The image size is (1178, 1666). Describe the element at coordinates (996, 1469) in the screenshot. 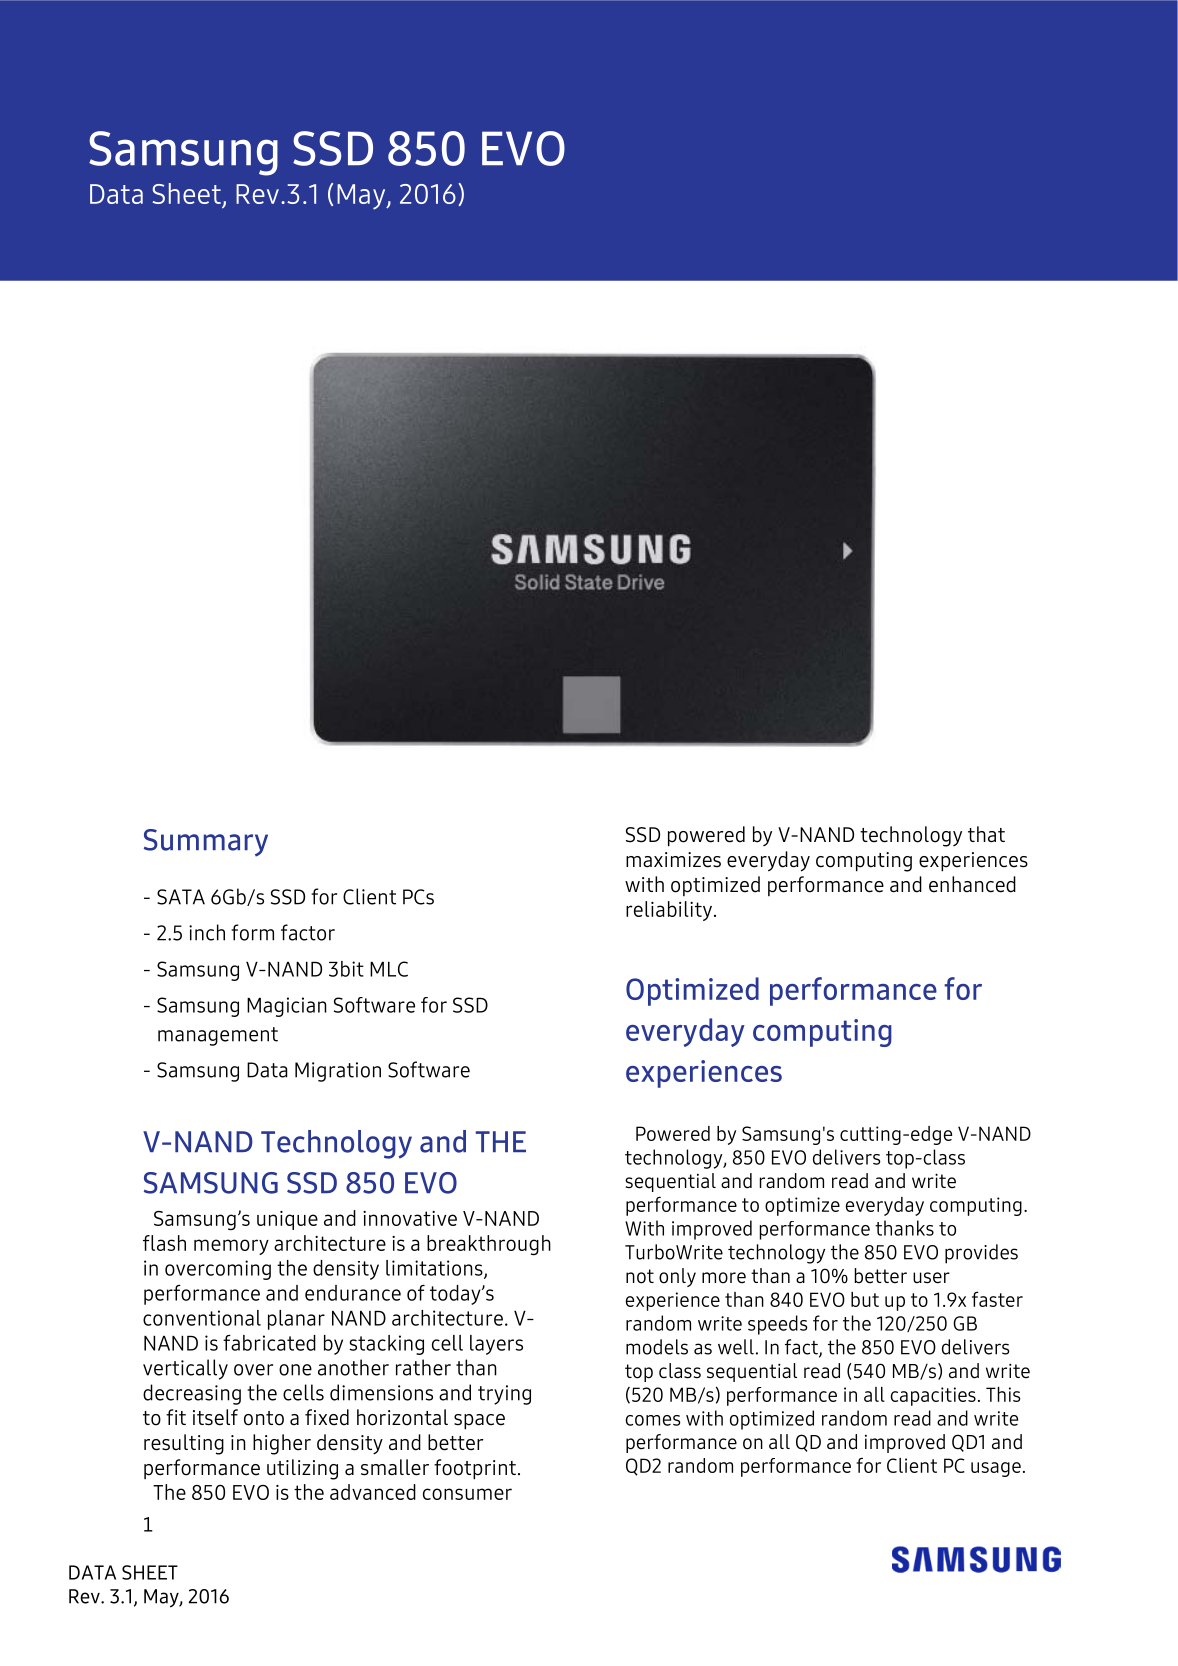

I see `usage` at that location.
